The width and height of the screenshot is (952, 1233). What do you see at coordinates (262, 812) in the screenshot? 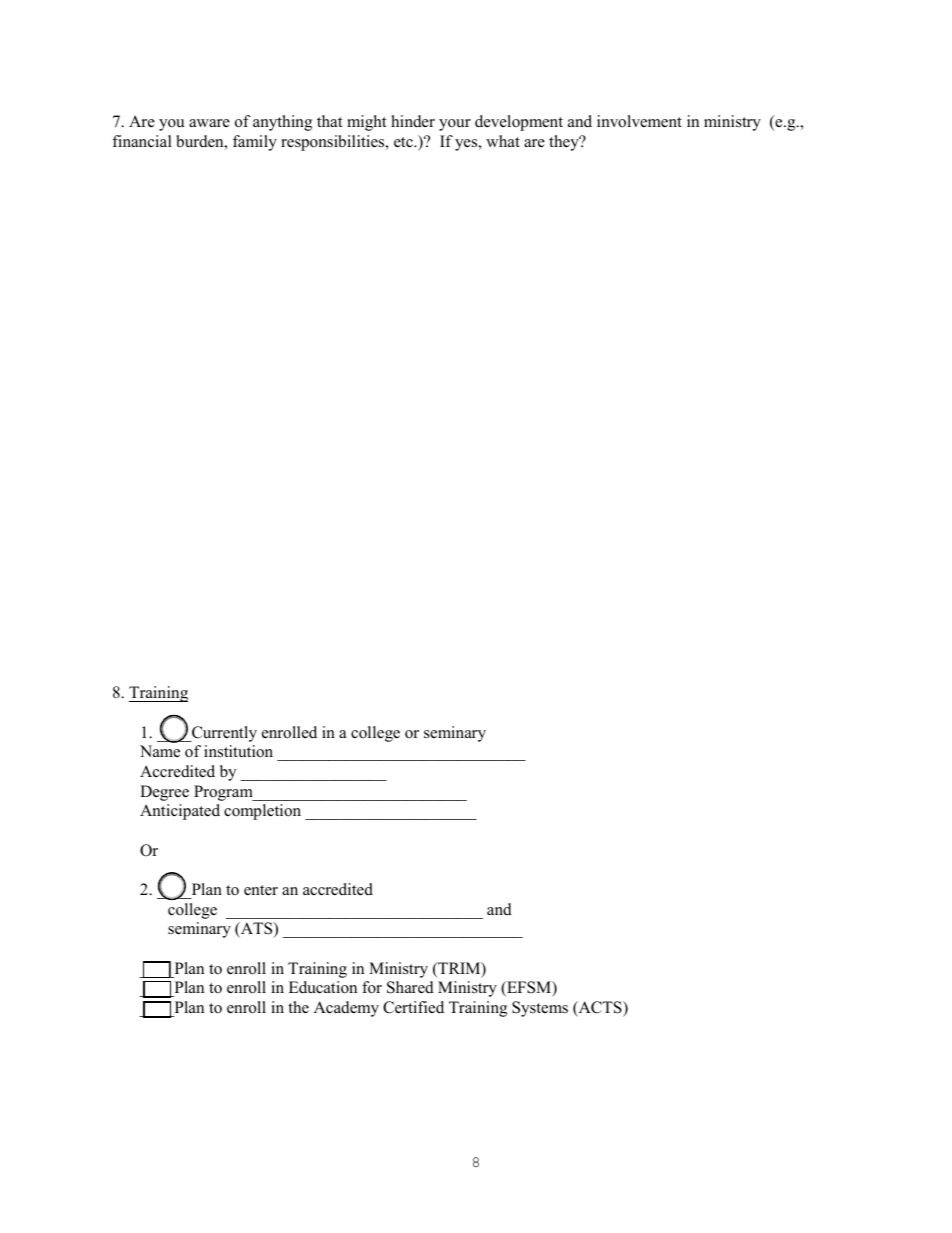
I see `completion` at bounding box center [262, 812].
